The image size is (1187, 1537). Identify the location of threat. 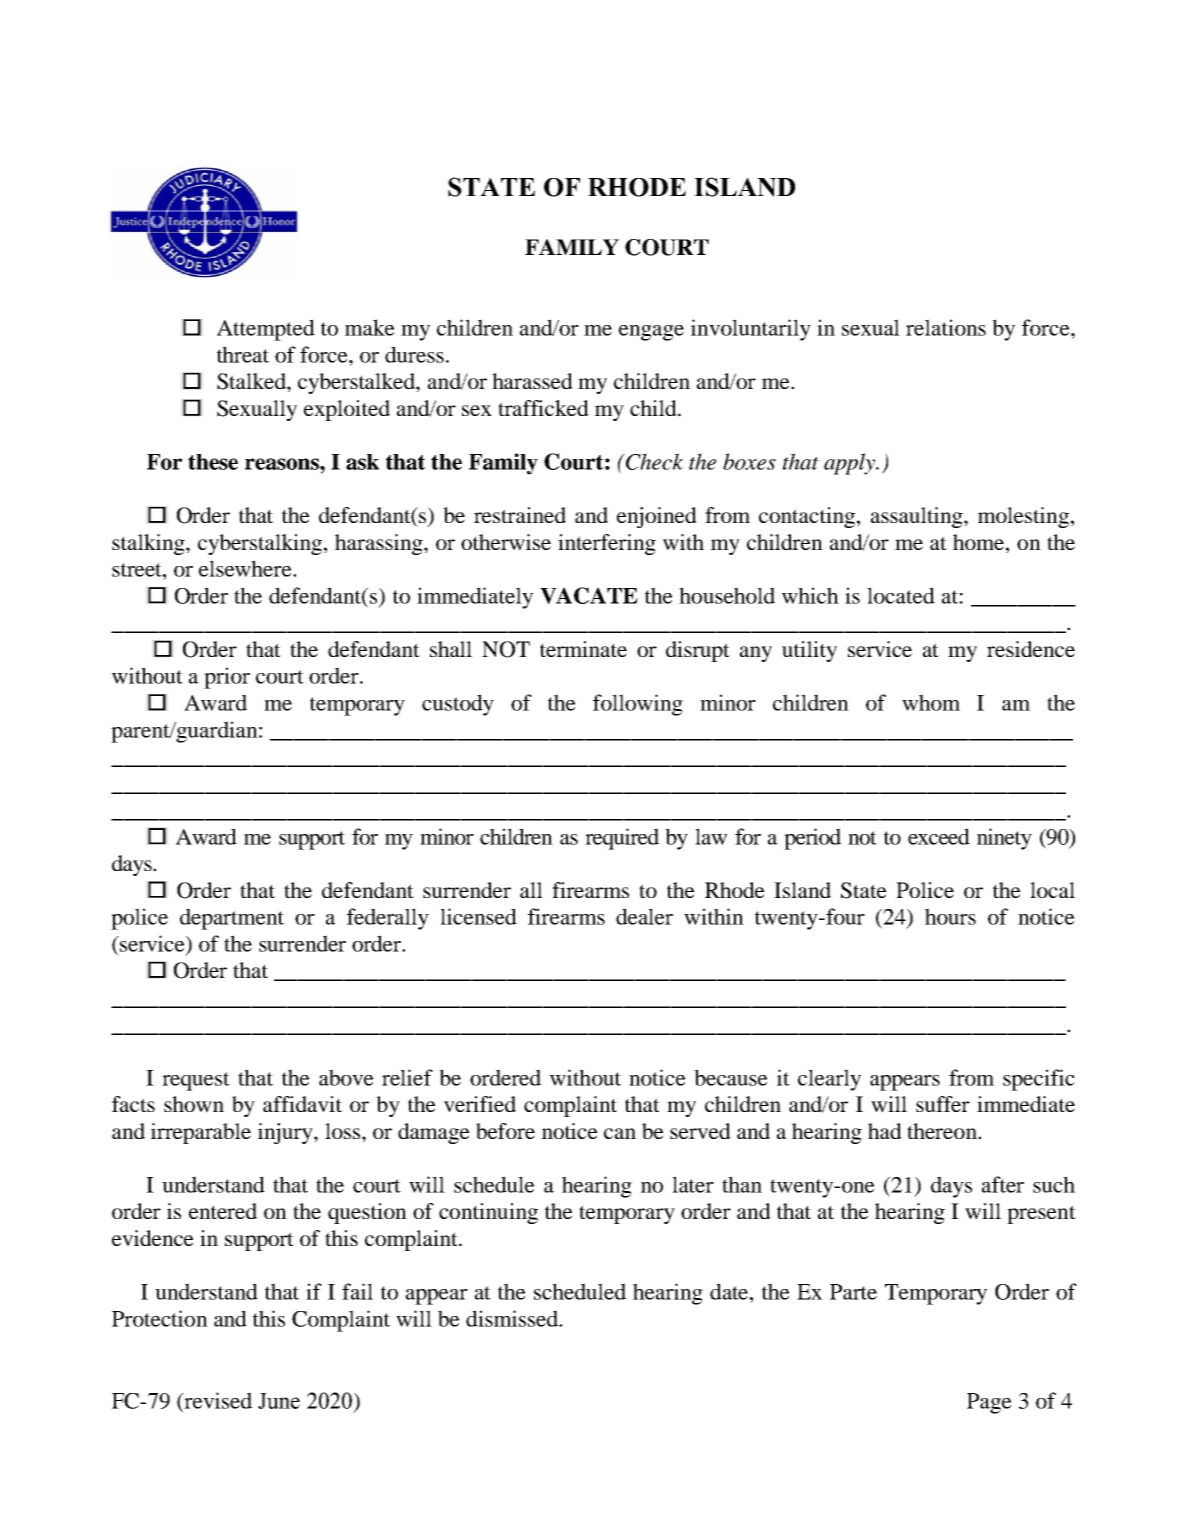
(243, 354).
